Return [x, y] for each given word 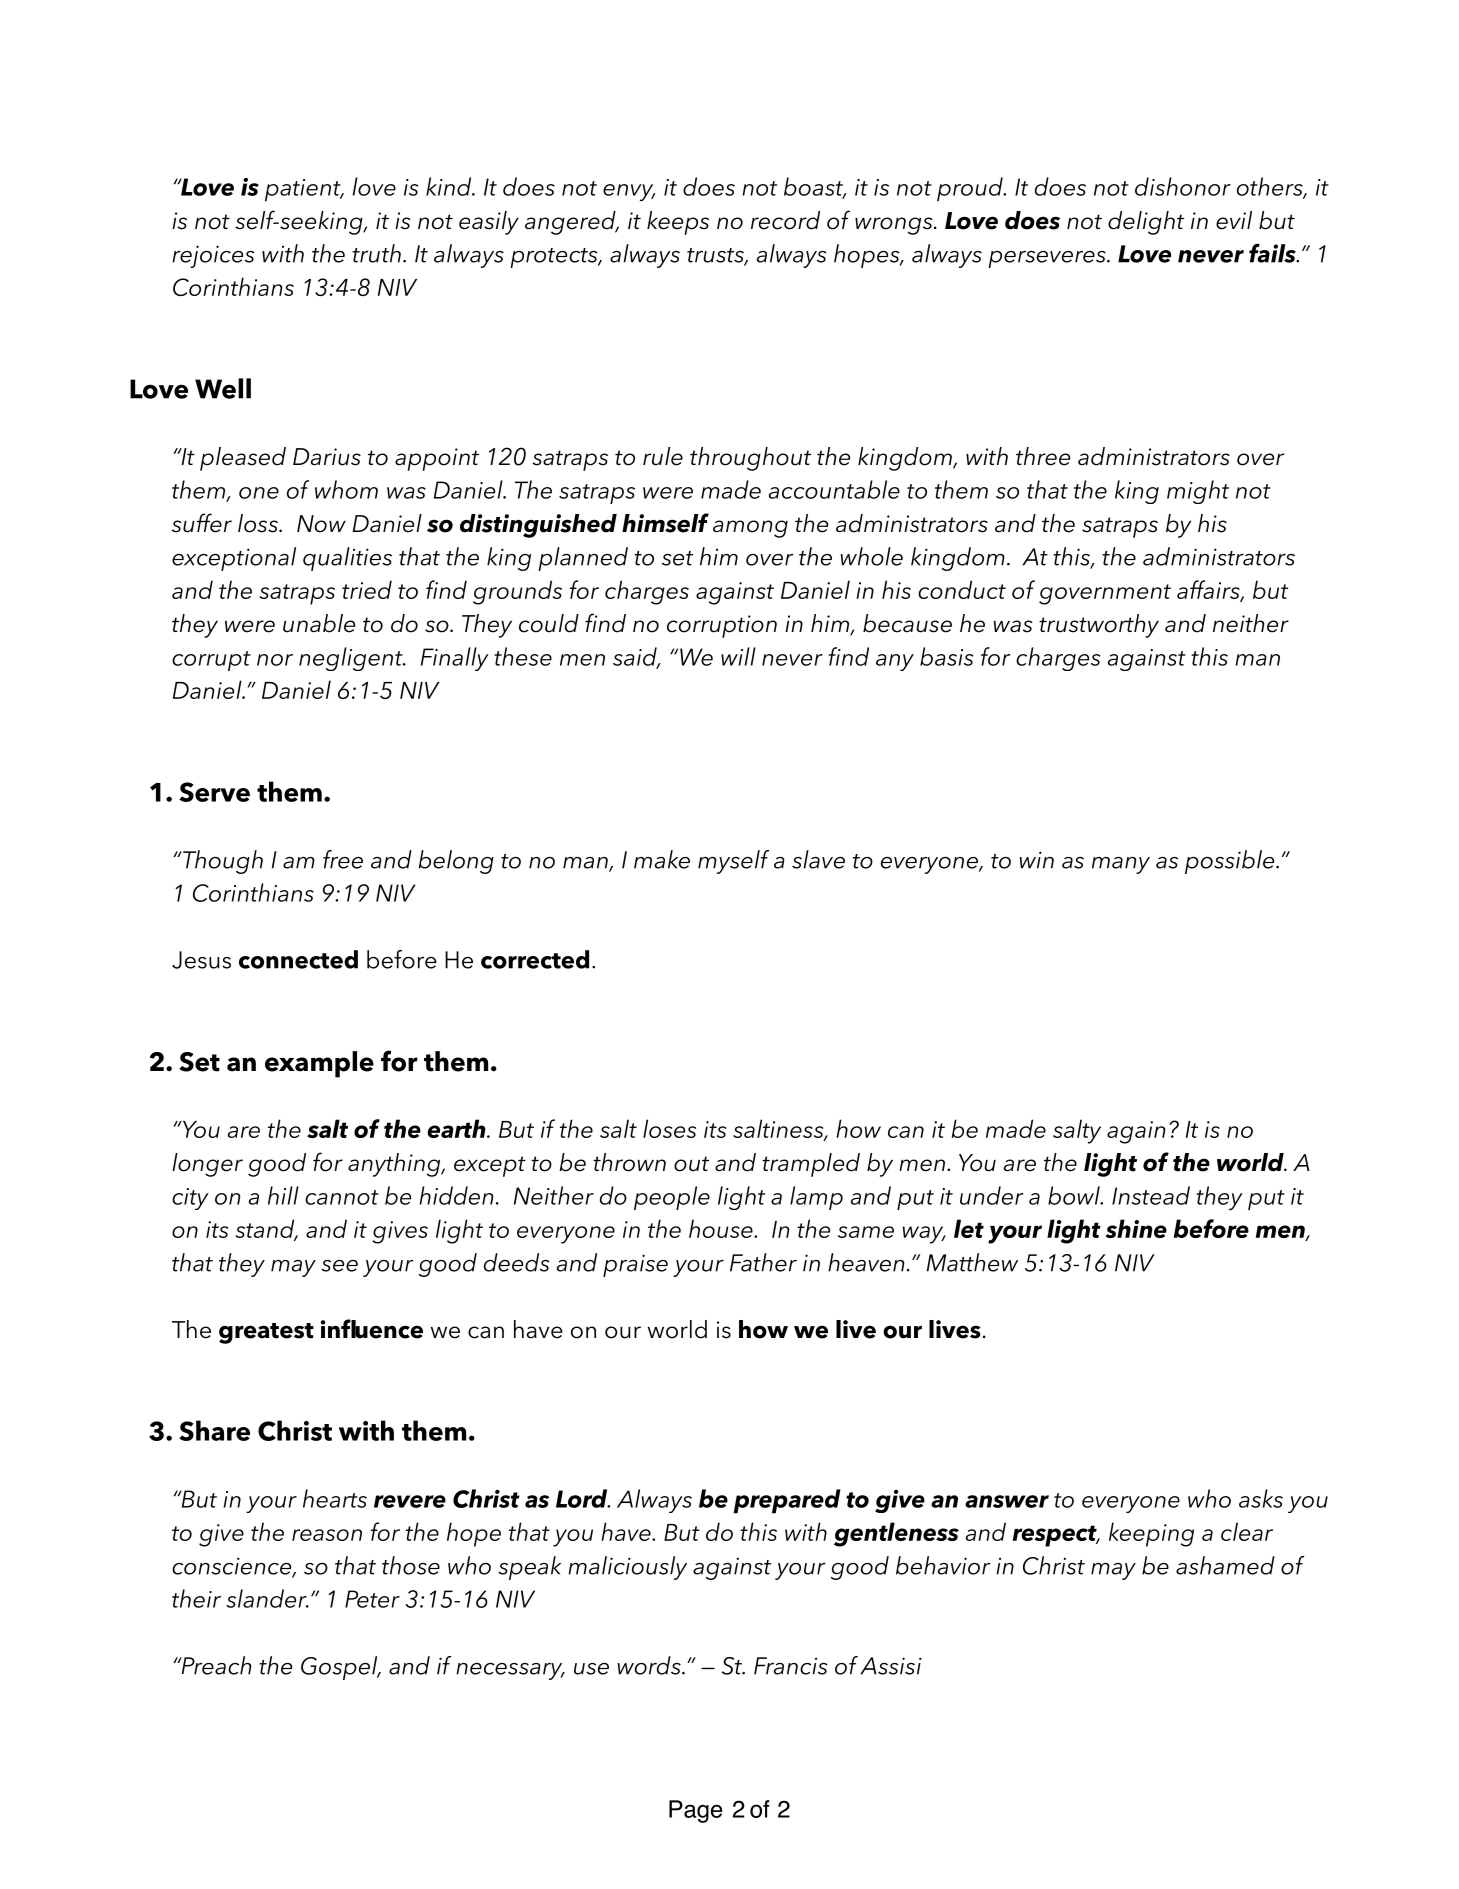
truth [376, 253]
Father [763, 1262]
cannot [342, 1197]
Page [696, 1811]
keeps [678, 223]
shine [1136, 1228]
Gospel [340, 1668]
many [1121, 865]
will [738, 656]
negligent [352, 659]
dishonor [1183, 186]
